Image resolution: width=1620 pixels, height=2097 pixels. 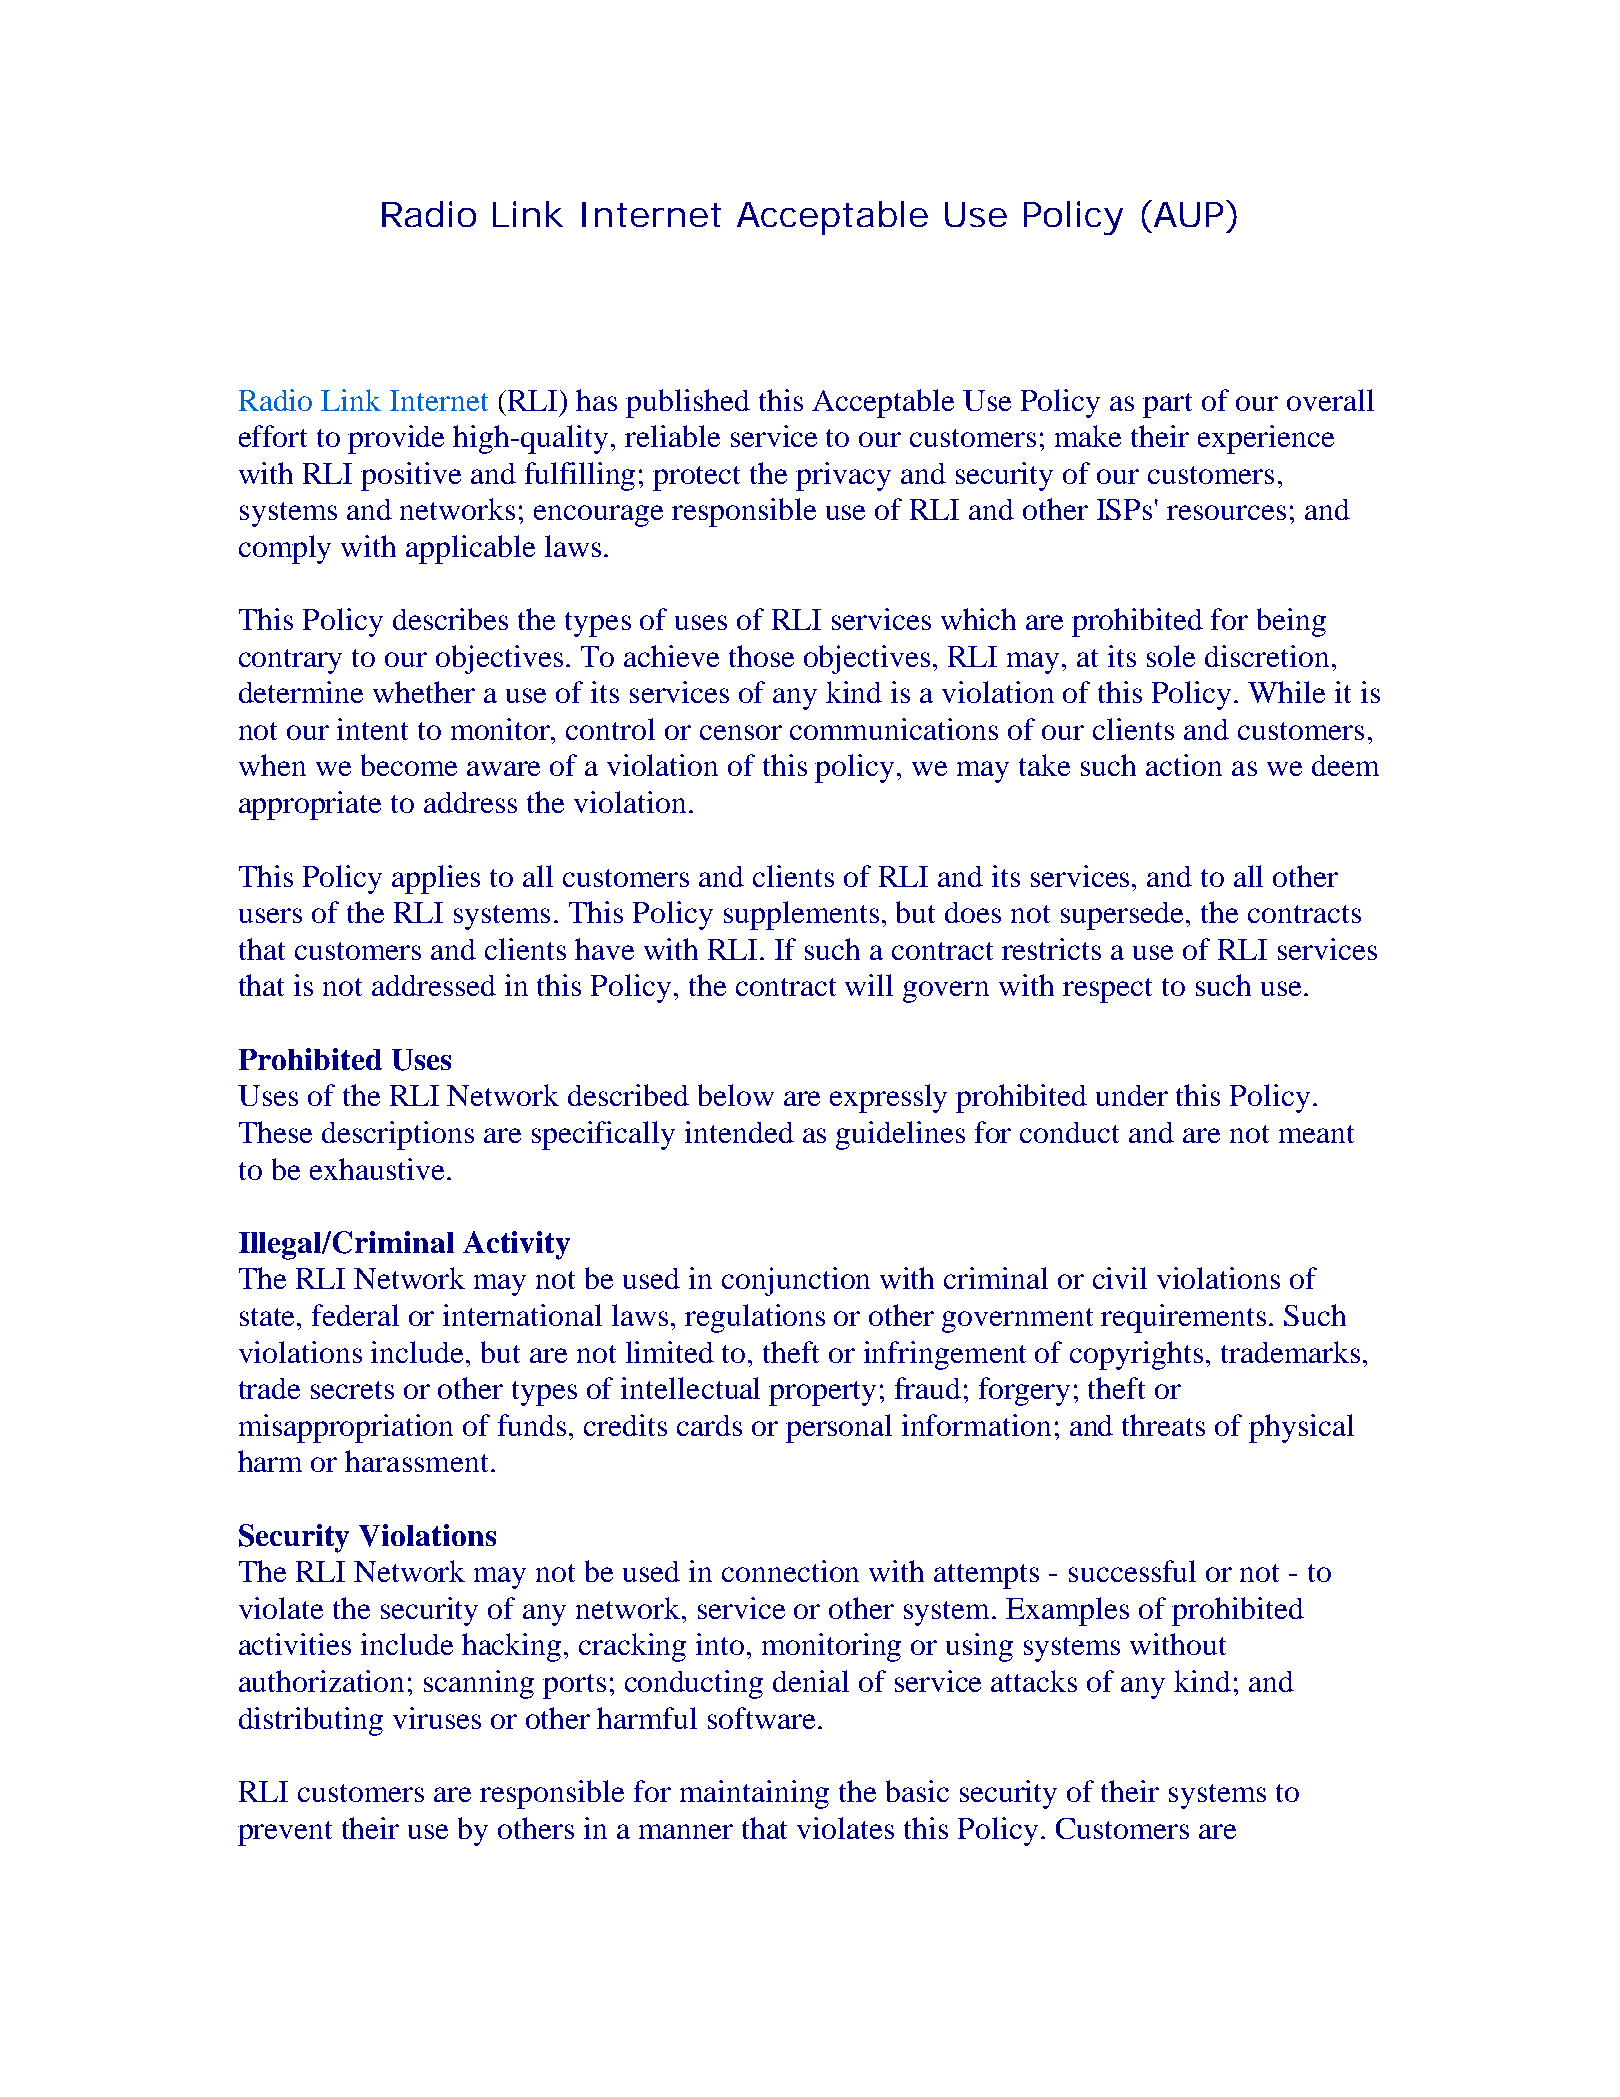 I want to click on maintaining, so click(x=754, y=1794).
